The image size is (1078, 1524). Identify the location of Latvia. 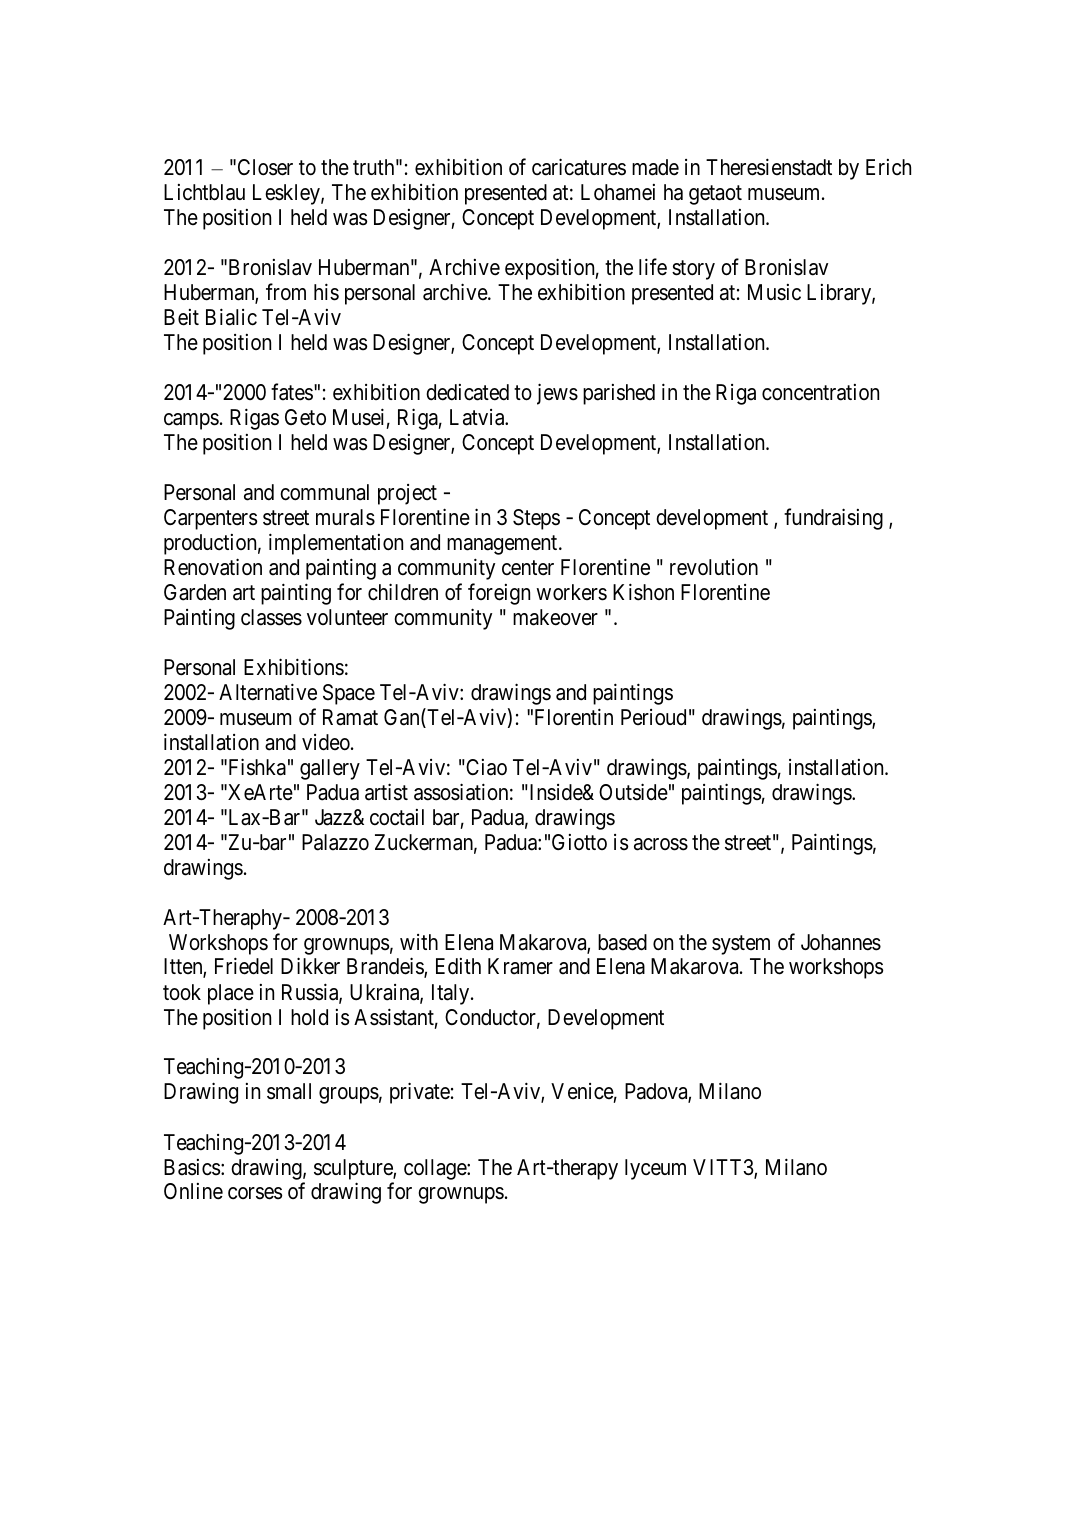
(478, 417).
